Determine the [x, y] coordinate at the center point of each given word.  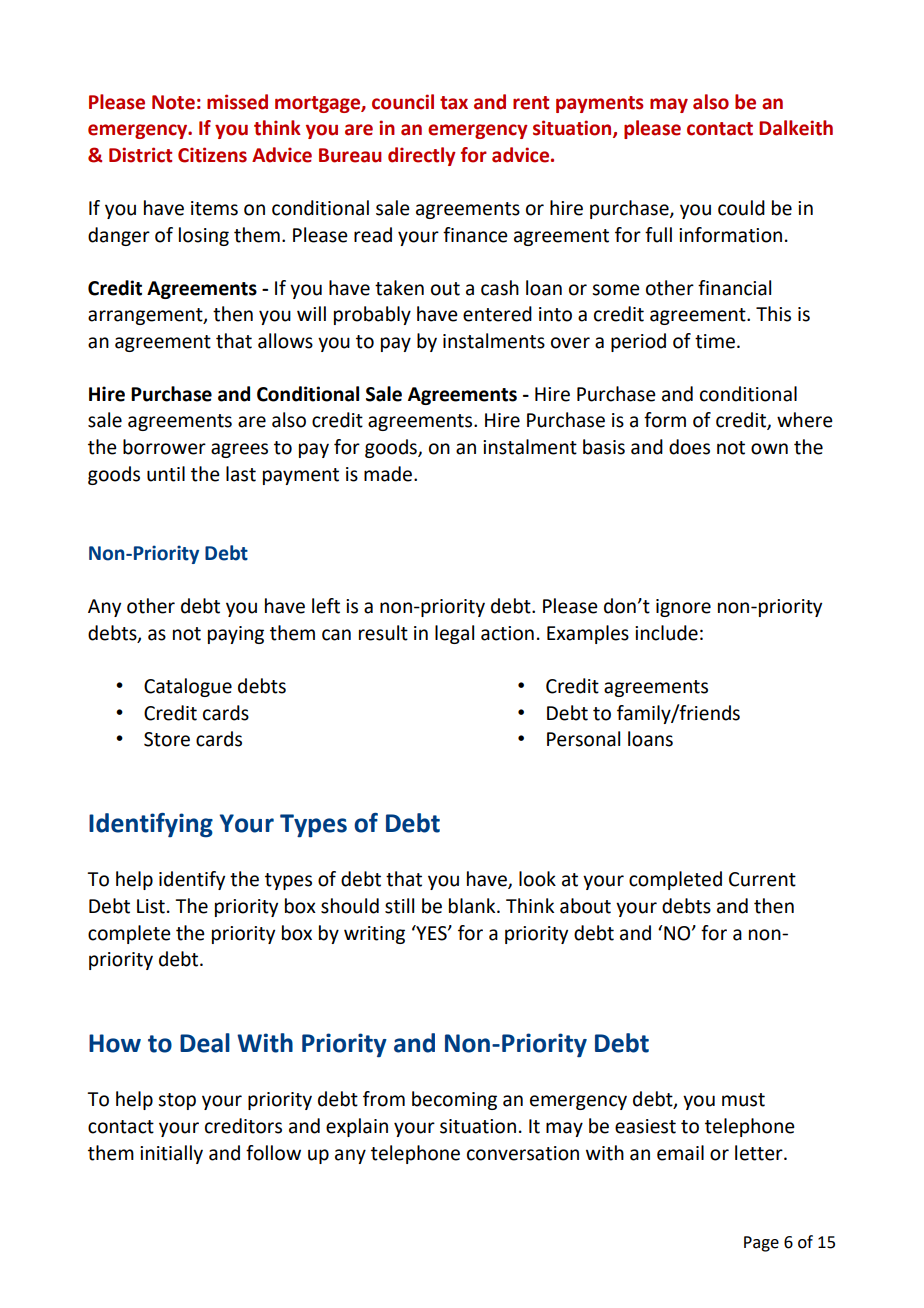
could [741, 208]
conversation [523, 1153]
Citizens [212, 155]
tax [454, 103]
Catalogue [188, 687]
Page [761, 1244]
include [666, 633]
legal [454, 634]
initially [171, 1154]
